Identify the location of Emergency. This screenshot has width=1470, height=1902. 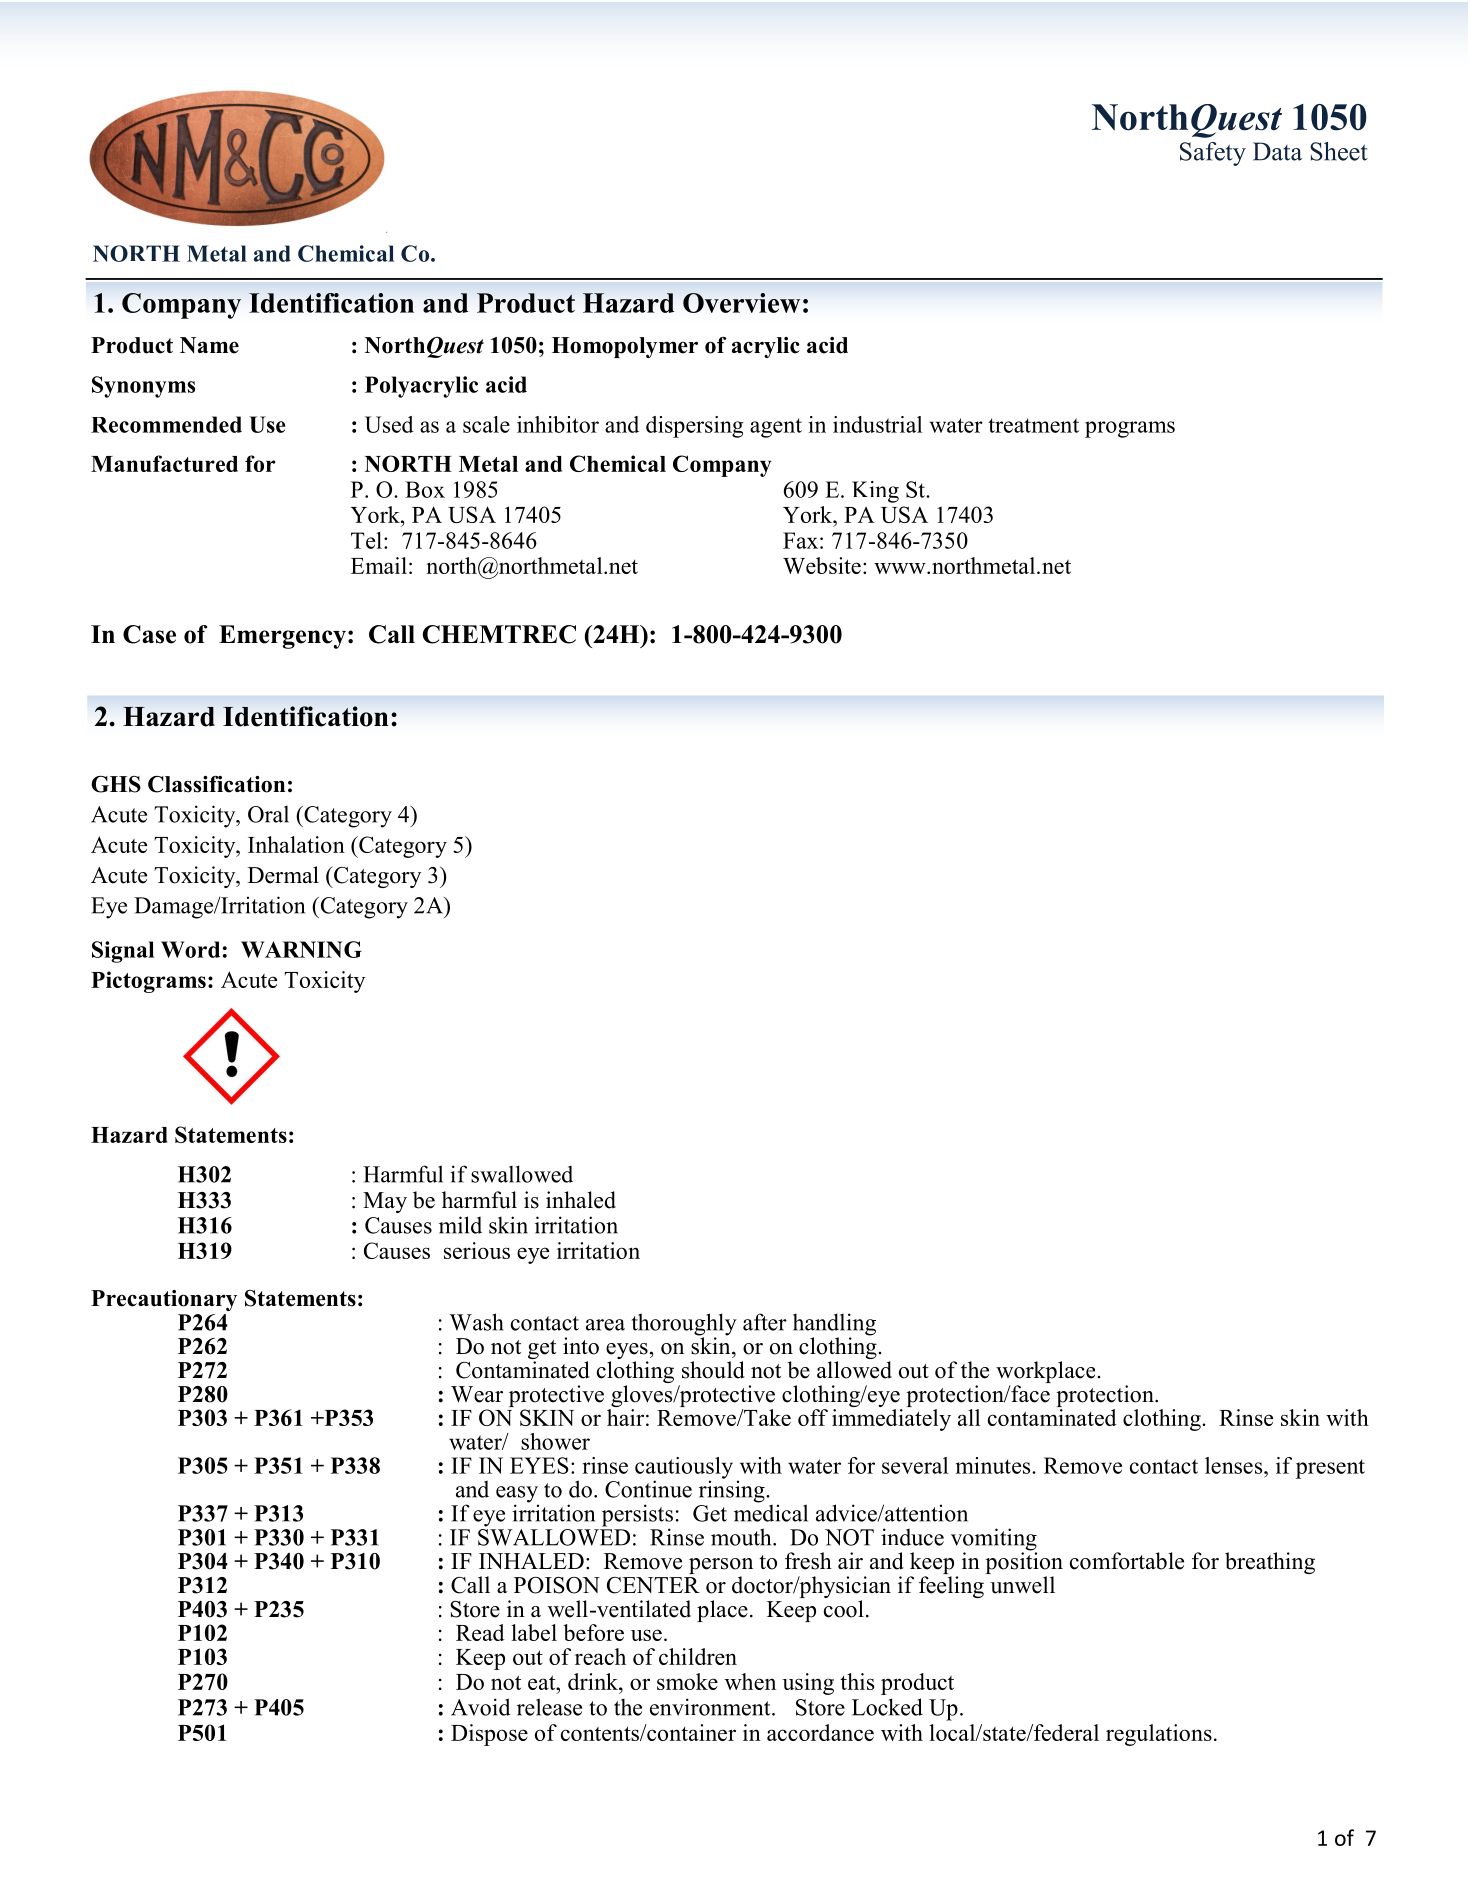
(284, 637).
